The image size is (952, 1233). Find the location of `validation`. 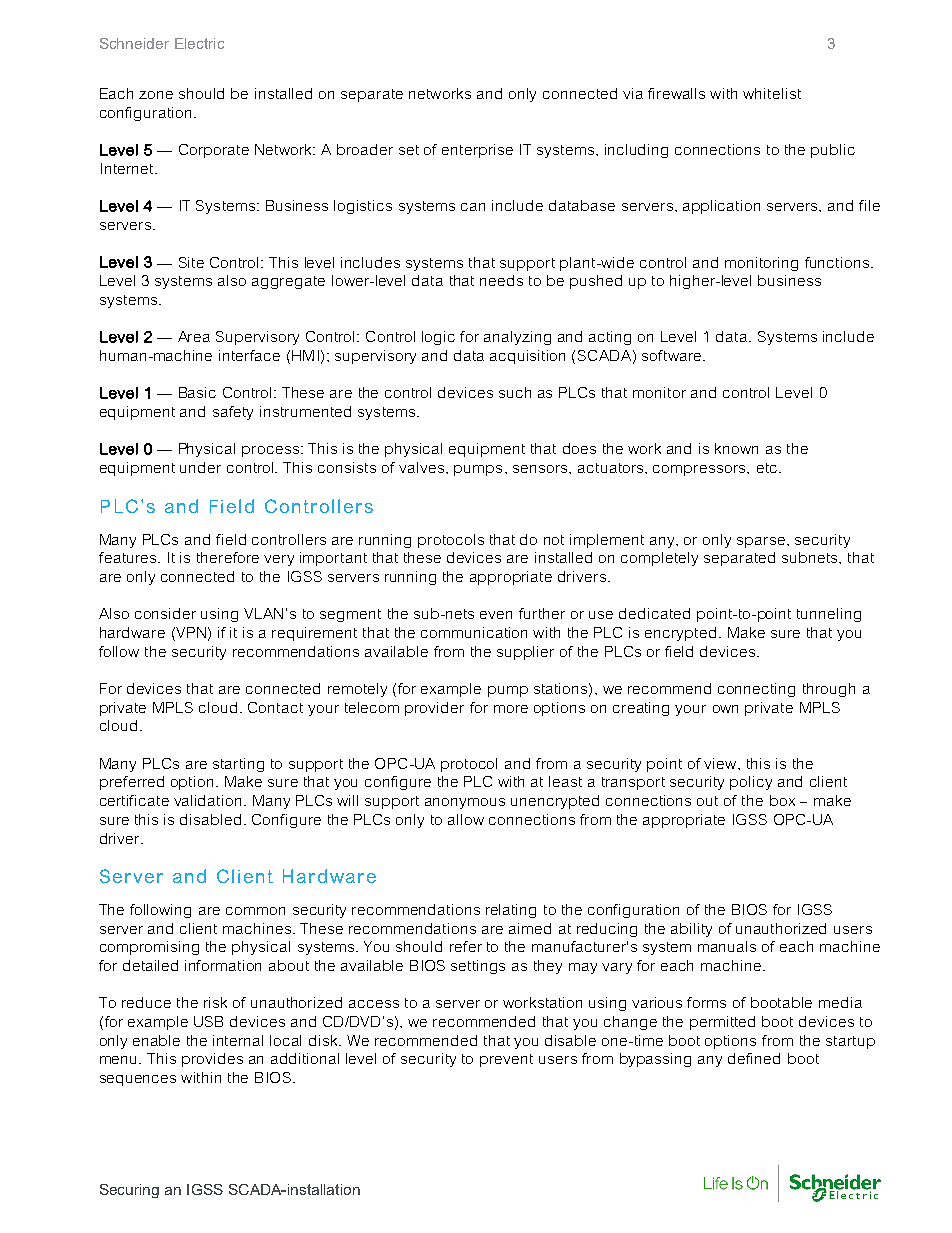

validation is located at coordinates (207, 800).
